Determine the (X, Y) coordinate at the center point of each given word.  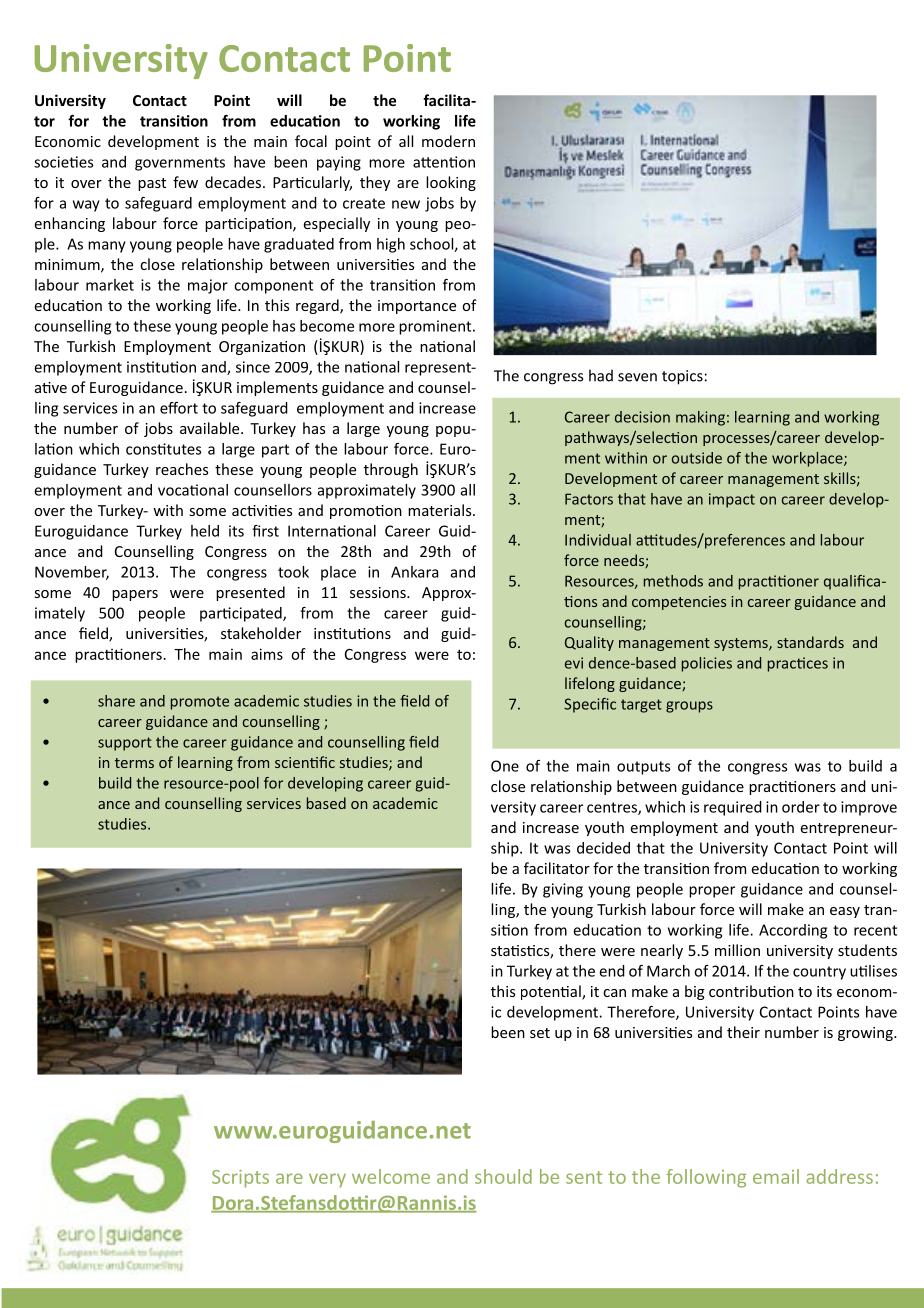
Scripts (240, 1179)
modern (448, 141)
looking (451, 183)
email (776, 1176)
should (503, 1176)
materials (441, 510)
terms (134, 763)
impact (732, 500)
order (801, 807)
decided (603, 848)
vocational (193, 490)
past (152, 184)
